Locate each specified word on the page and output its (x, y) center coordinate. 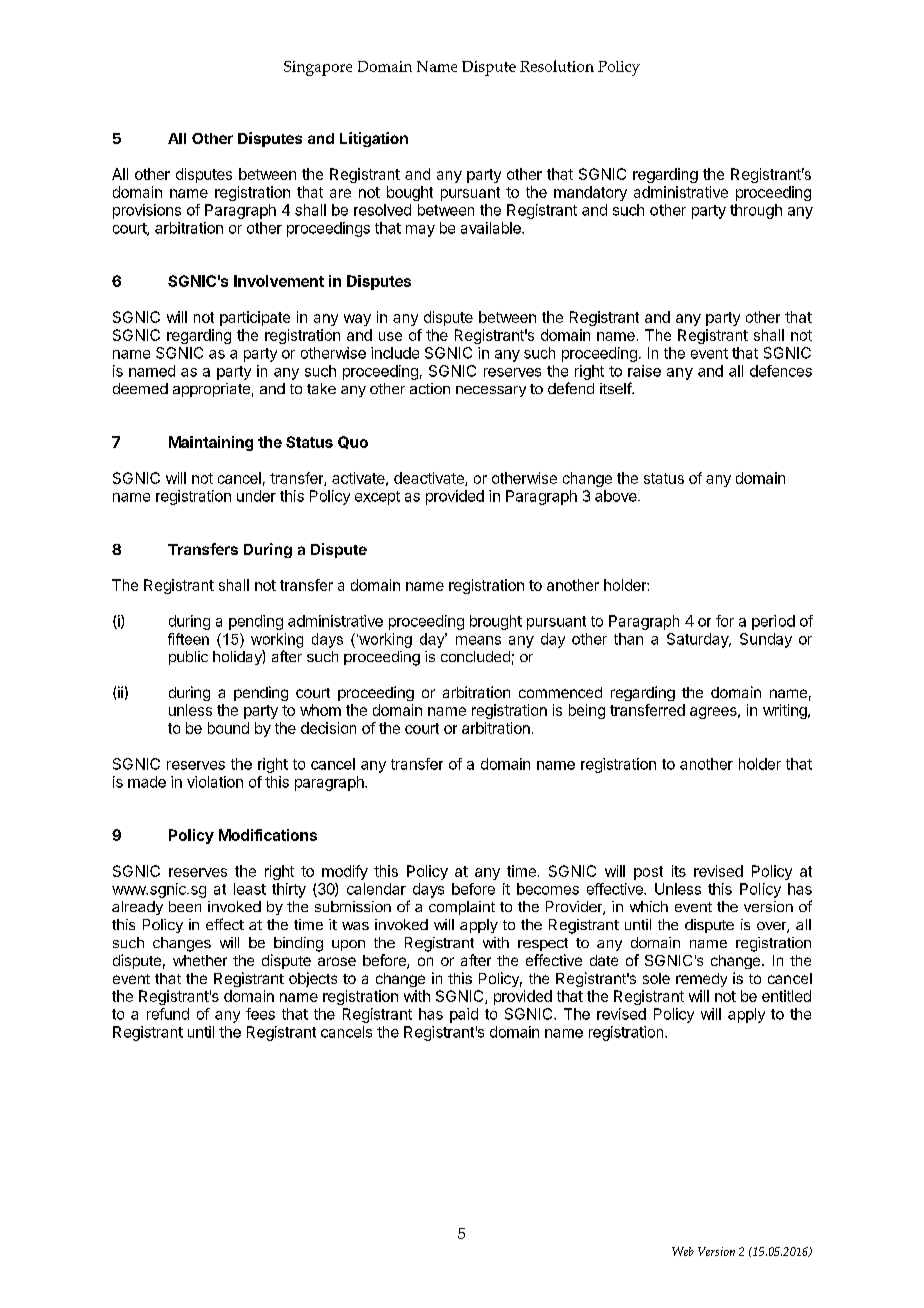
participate (255, 318)
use (390, 336)
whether (200, 960)
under (256, 496)
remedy (701, 980)
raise (644, 371)
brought (496, 622)
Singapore (318, 68)
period (773, 622)
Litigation (374, 139)
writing (786, 711)
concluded (475, 656)
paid (464, 1015)
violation (215, 782)
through (756, 211)
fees (260, 1014)
